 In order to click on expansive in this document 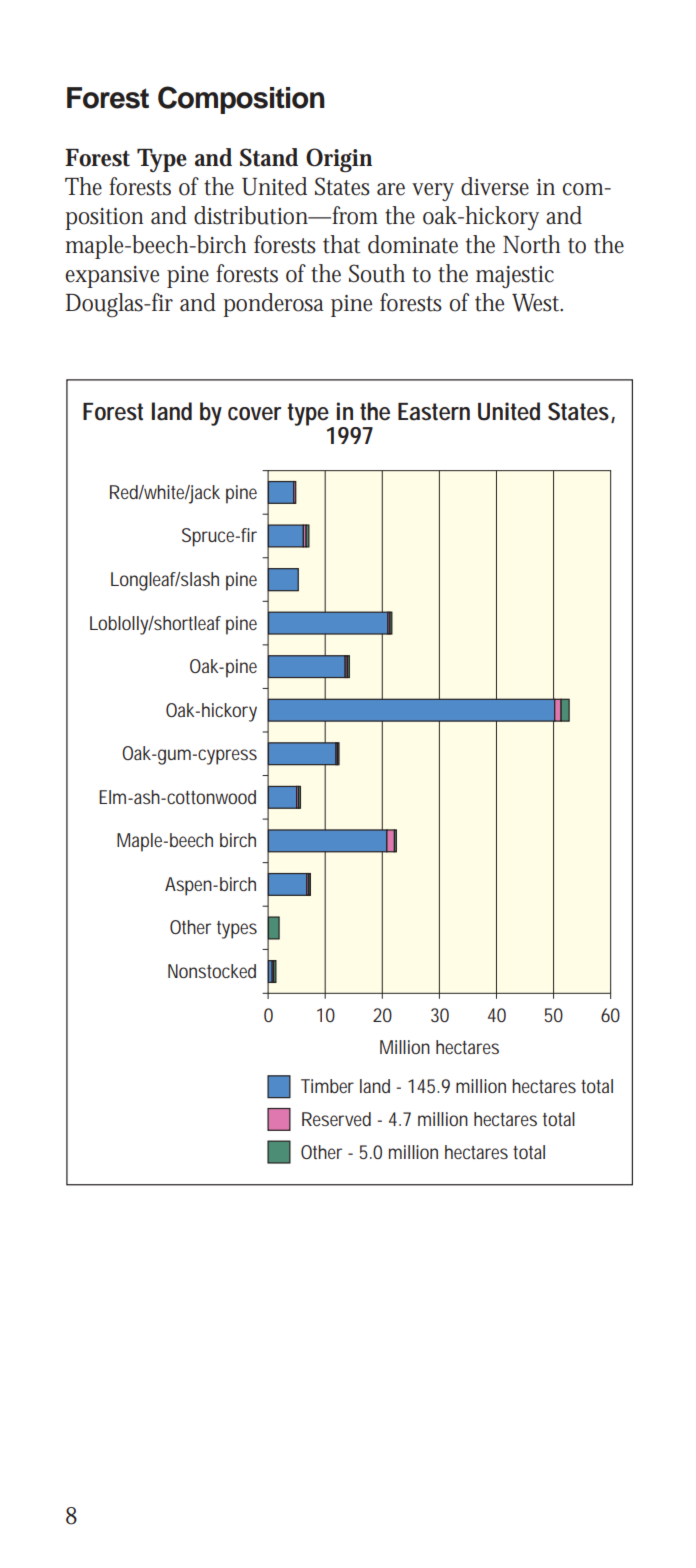, I will do `click(112, 277)`.
